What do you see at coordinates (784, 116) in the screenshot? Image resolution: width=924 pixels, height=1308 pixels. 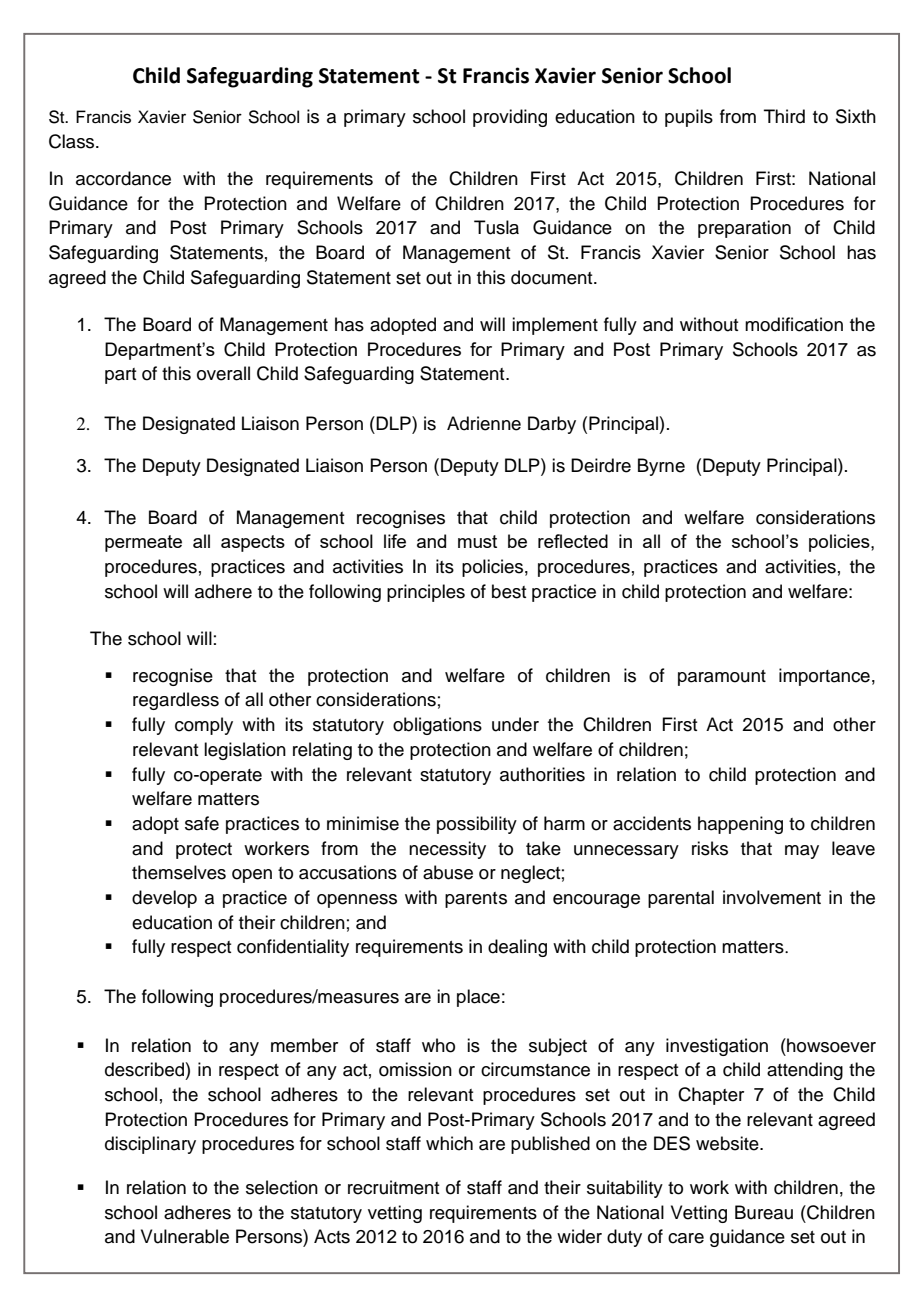 I see `Third` at bounding box center [784, 116].
